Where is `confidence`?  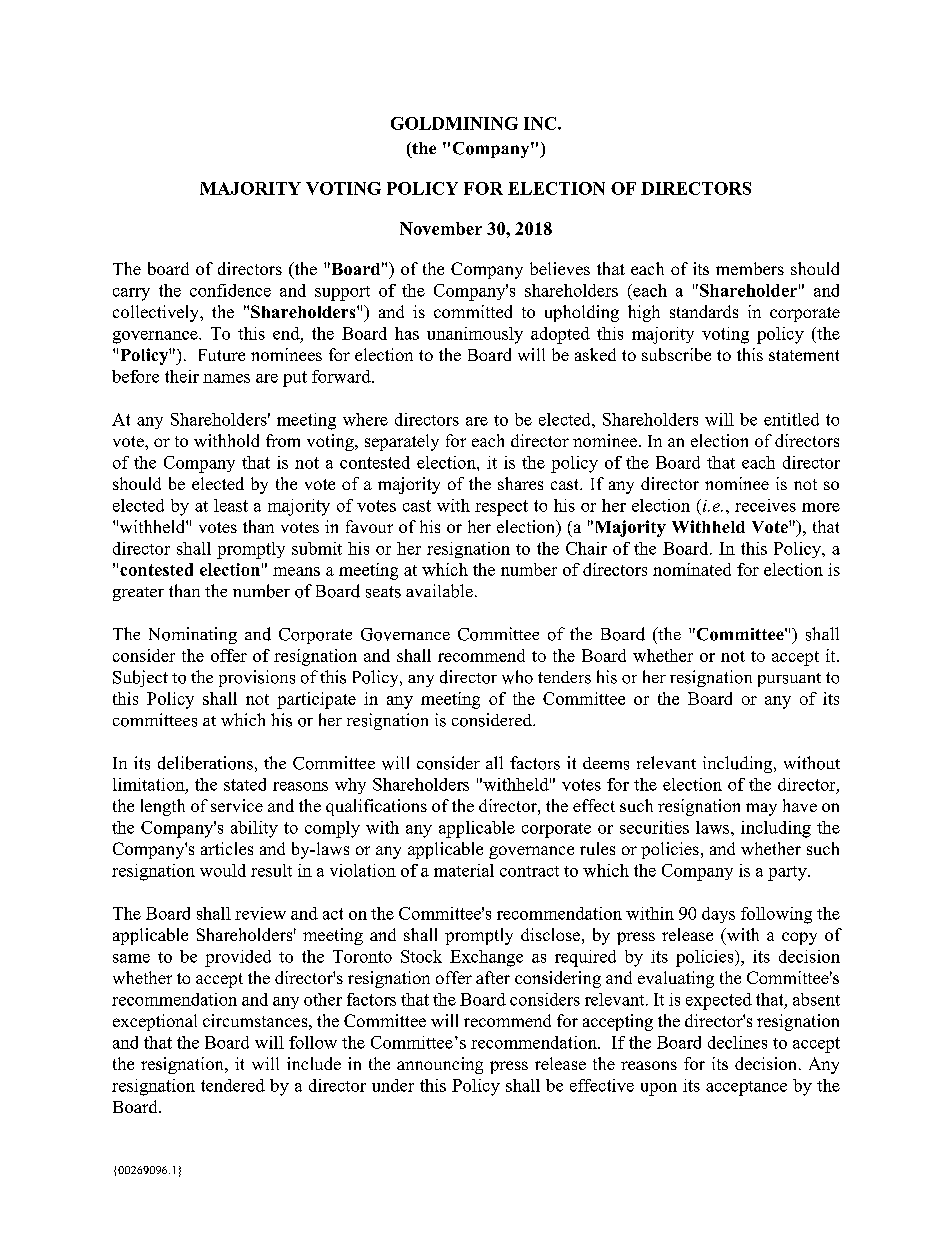 confidence is located at coordinates (230, 290).
